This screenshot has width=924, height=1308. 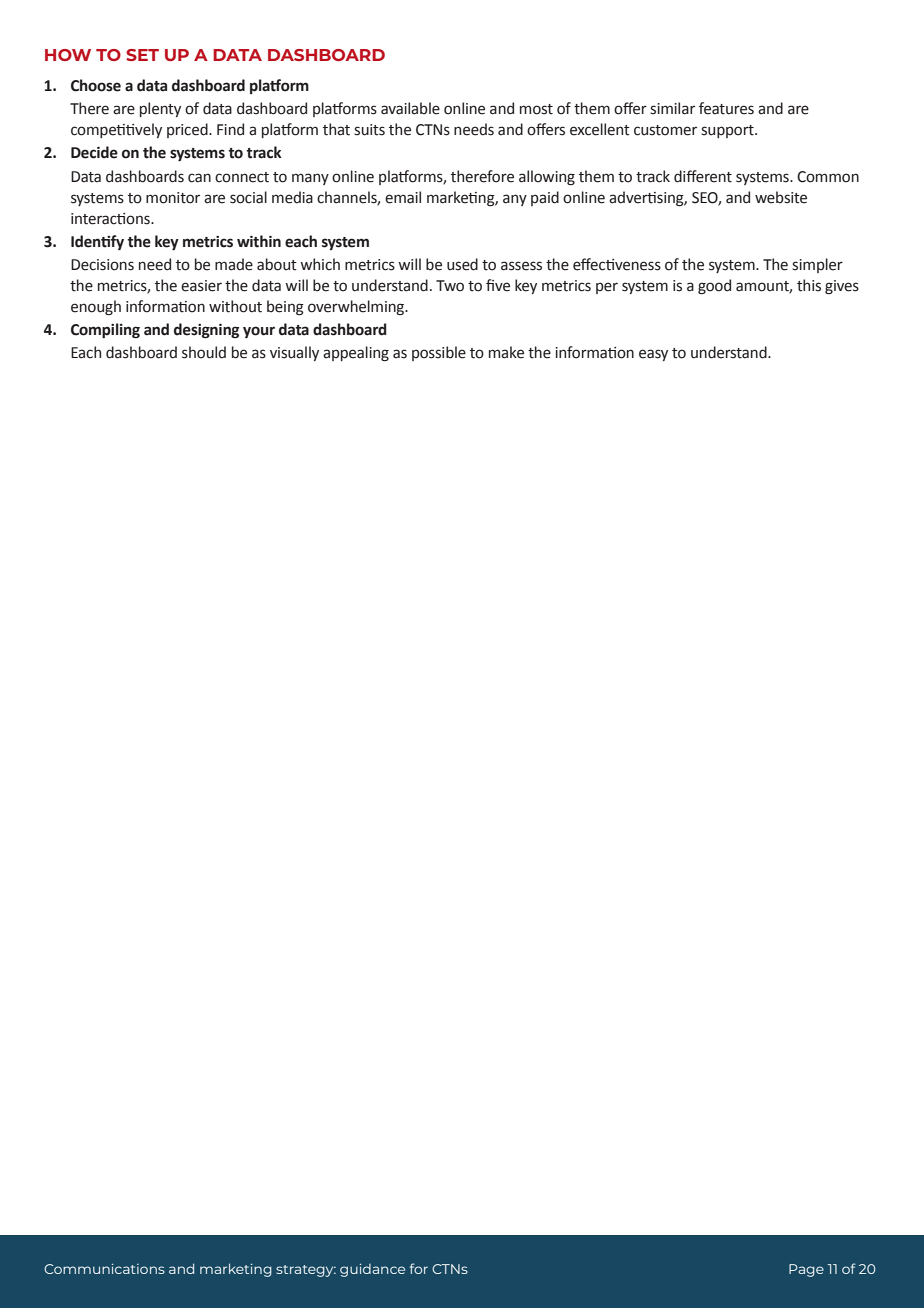 What do you see at coordinates (726, 108) in the screenshot?
I see `features` at bounding box center [726, 108].
